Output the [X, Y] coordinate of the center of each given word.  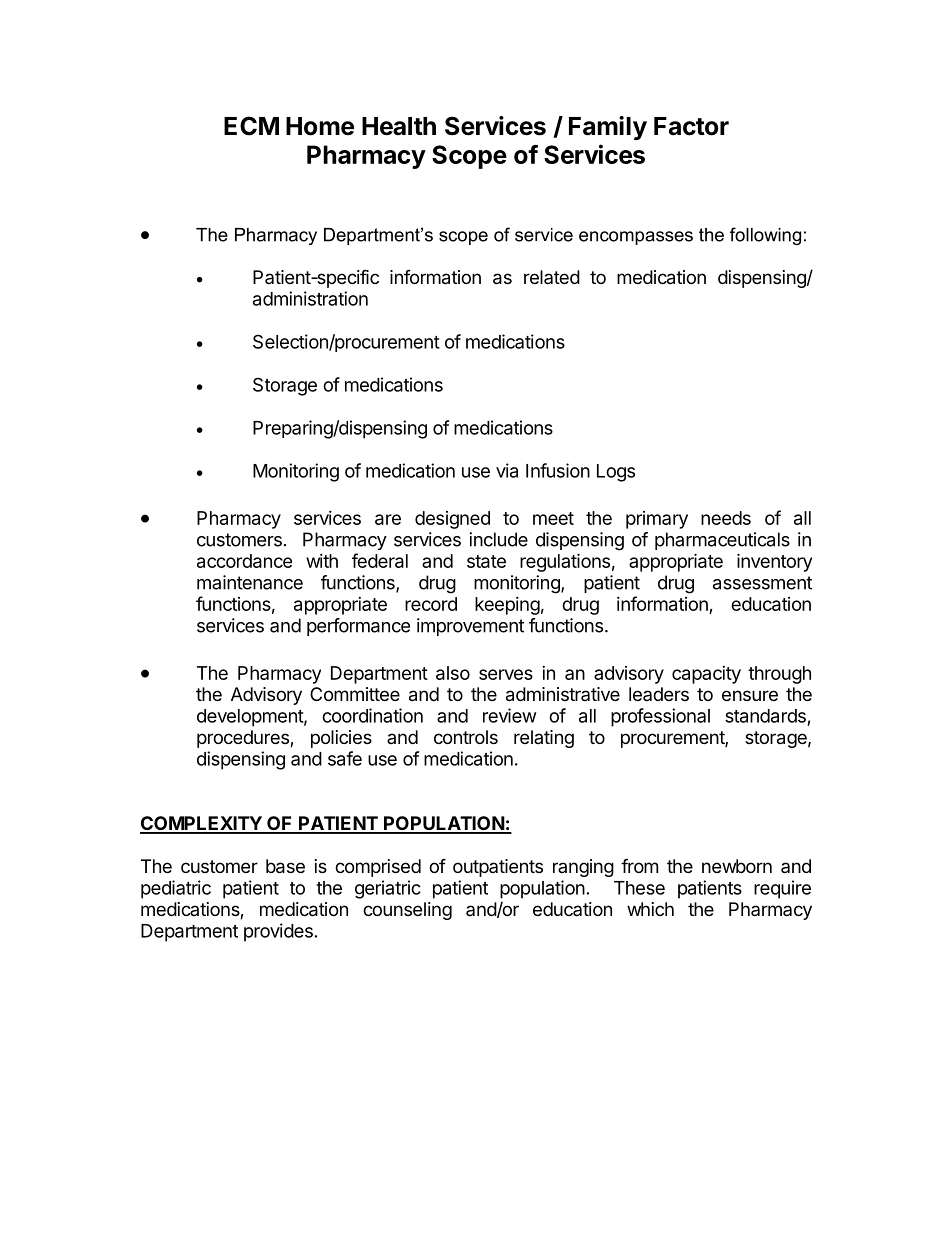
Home [320, 126]
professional [660, 717]
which [650, 909]
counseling [407, 911]
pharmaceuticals [722, 541]
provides [278, 932]
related [552, 277]
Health [399, 126]
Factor [691, 126]
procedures [244, 739]
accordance [244, 561]
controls [466, 737]
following [765, 236]
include [498, 539]
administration [310, 298]
